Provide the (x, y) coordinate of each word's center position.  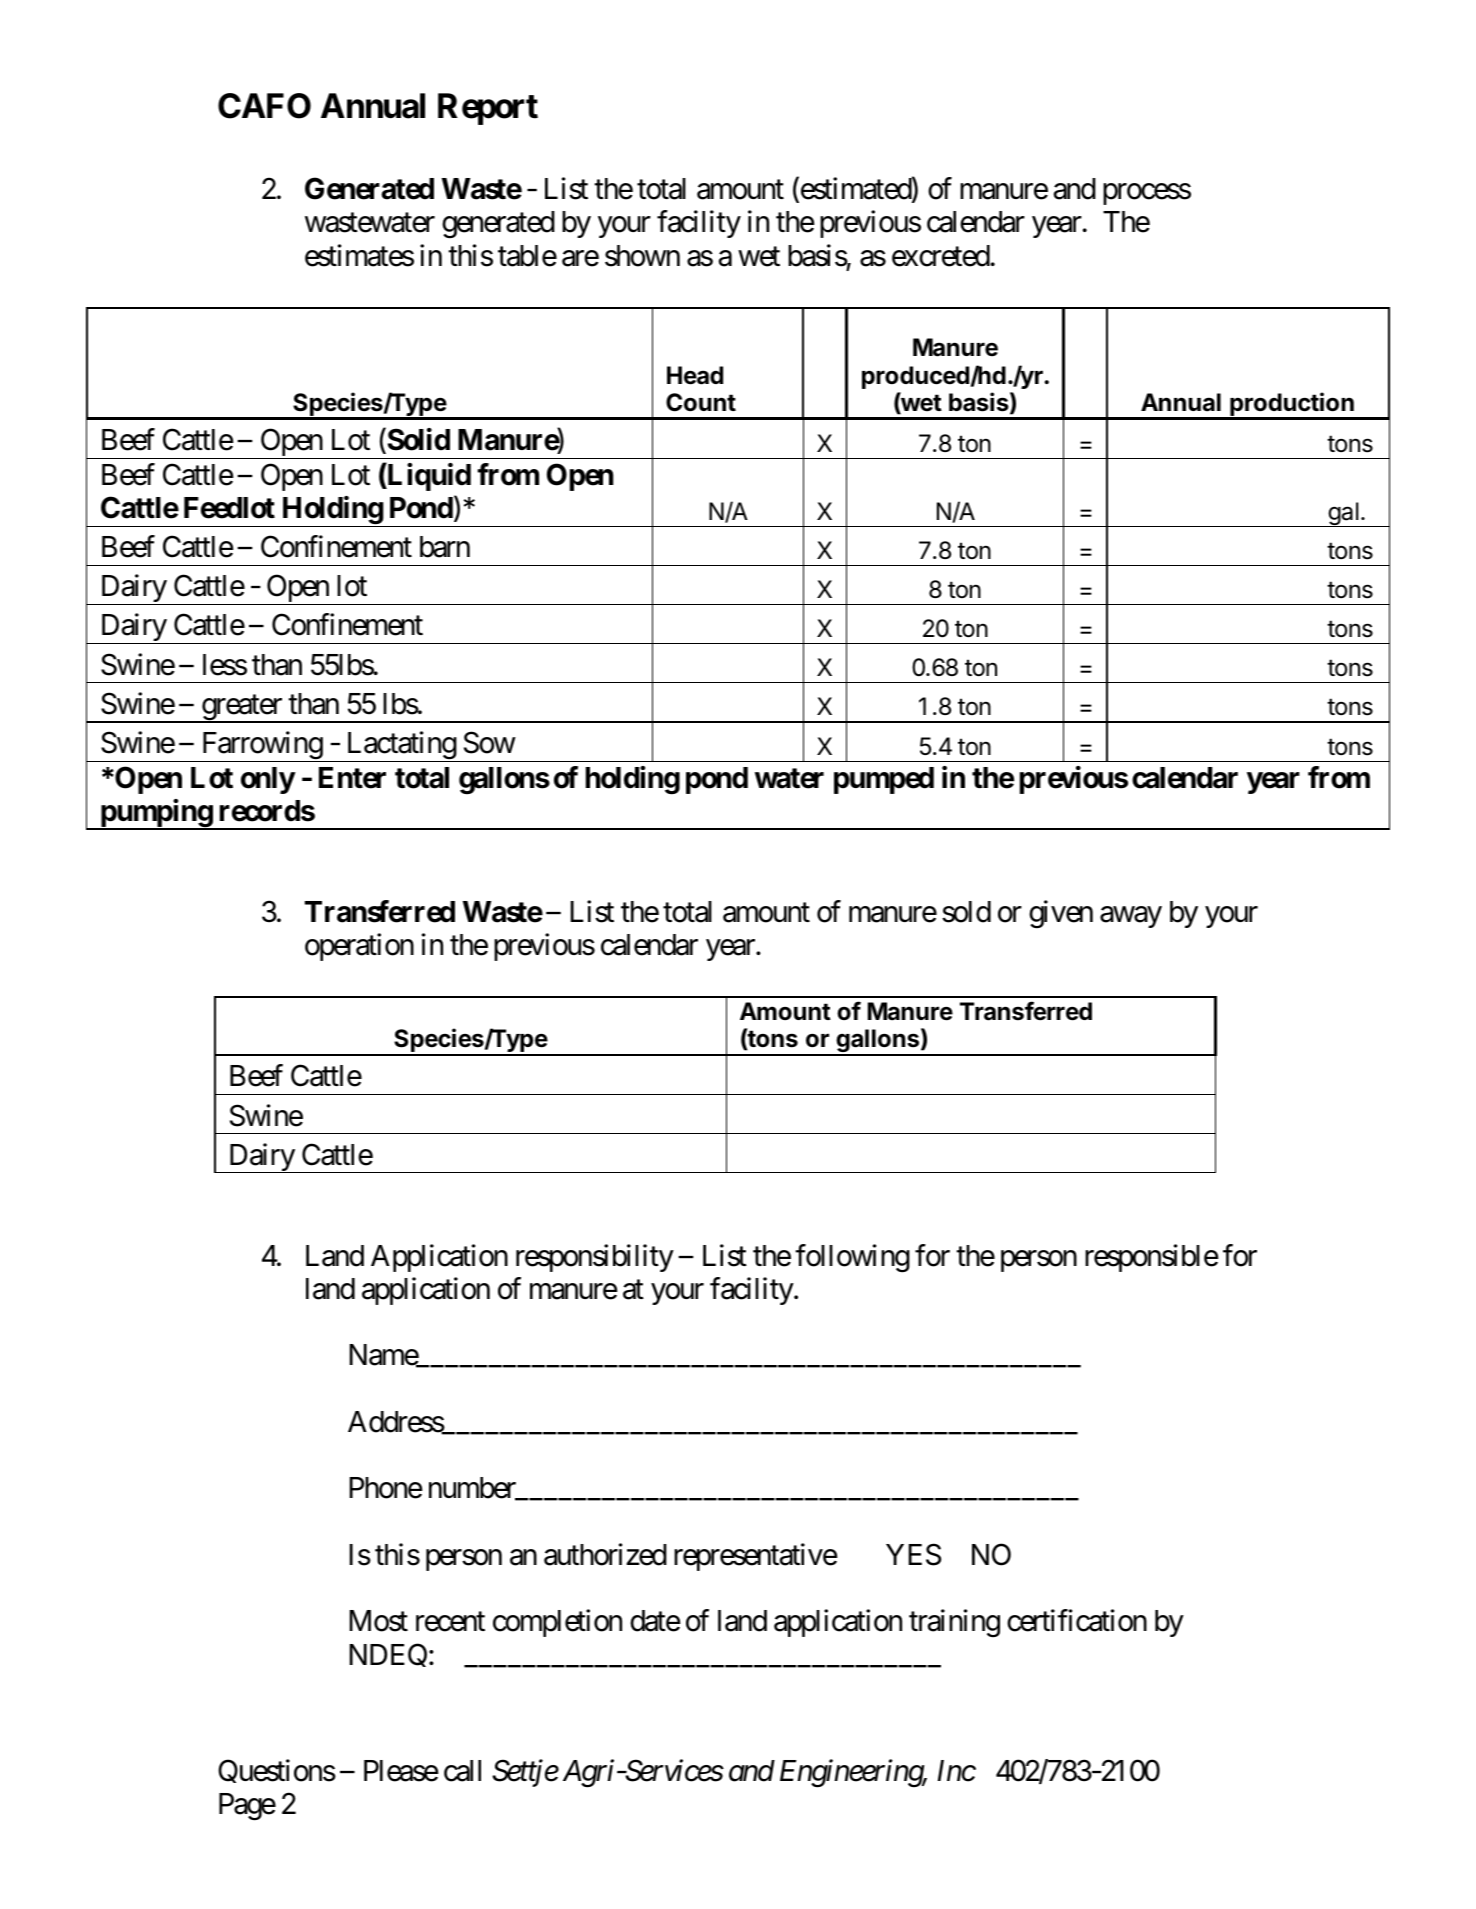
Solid (417, 441)
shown (642, 256)
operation (359, 947)
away (1131, 917)
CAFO (264, 106)
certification (1077, 1621)
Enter (352, 778)
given (1061, 914)
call (462, 1771)
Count (701, 402)
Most (378, 1621)
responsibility (595, 1258)
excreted (941, 256)
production (1292, 405)
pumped (884, 780)
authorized (605, 1554)
